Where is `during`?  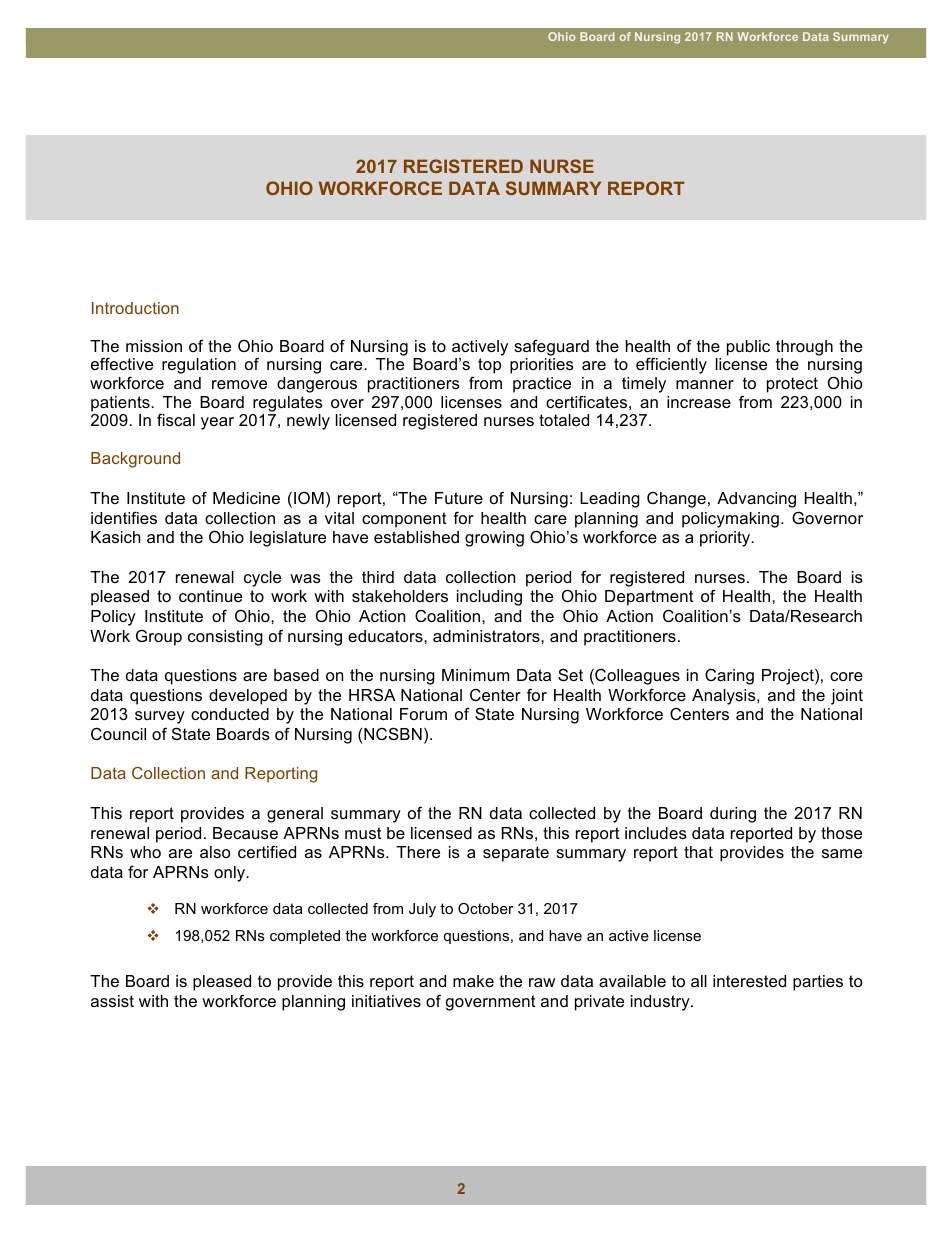 during is located at coordinates (733, 815).
